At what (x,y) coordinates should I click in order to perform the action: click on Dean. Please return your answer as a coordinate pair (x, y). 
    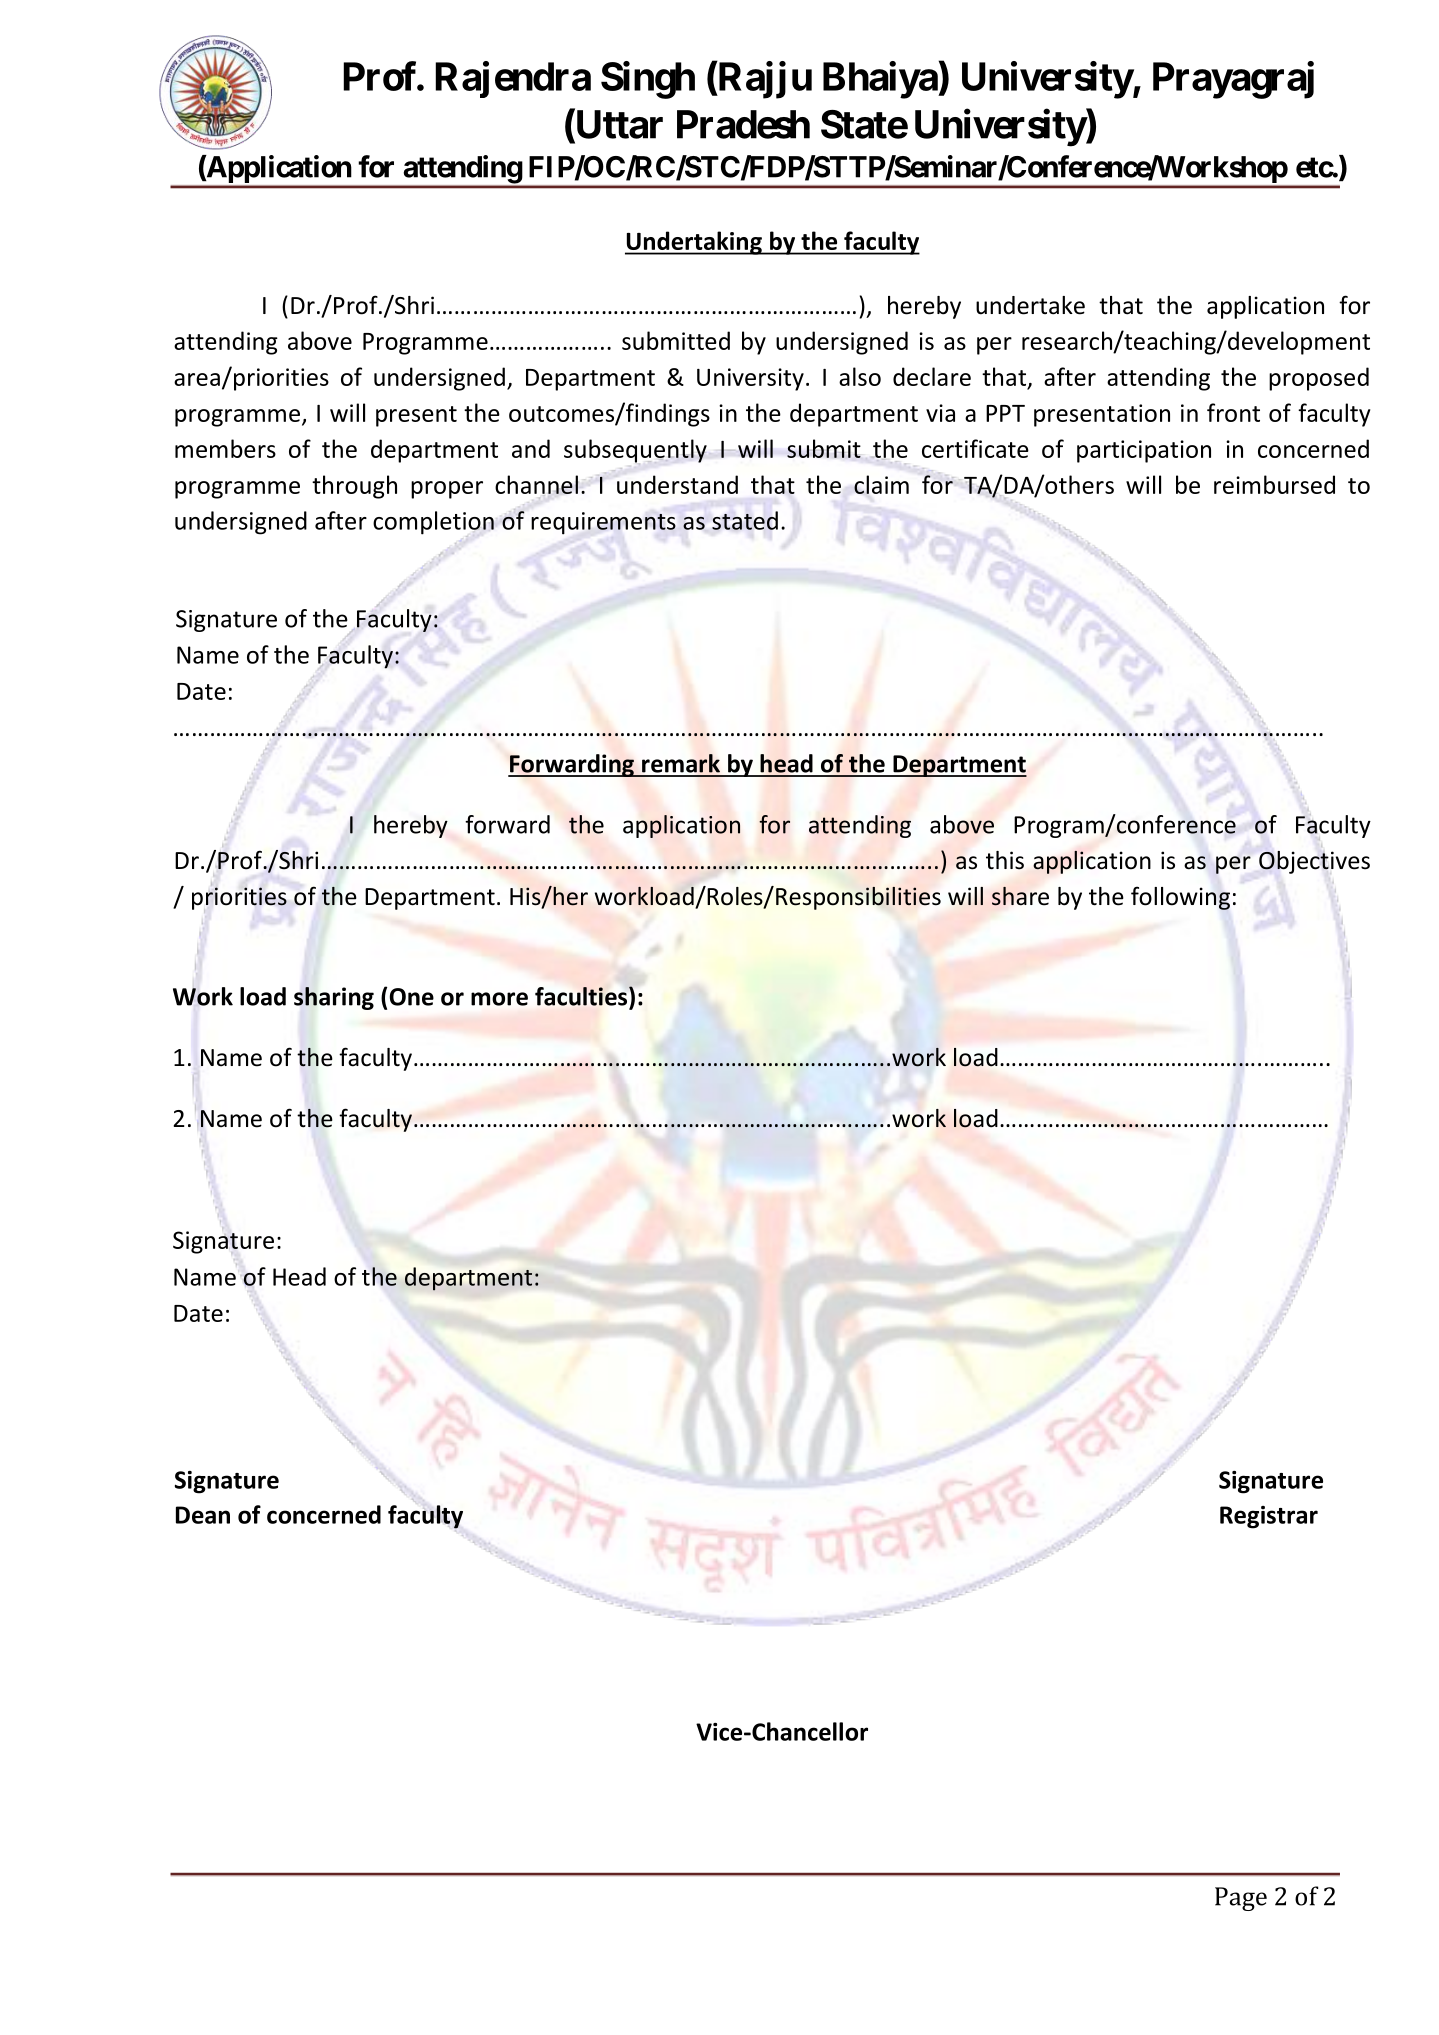
    Looking at the image, I should click on (203, 1515).
